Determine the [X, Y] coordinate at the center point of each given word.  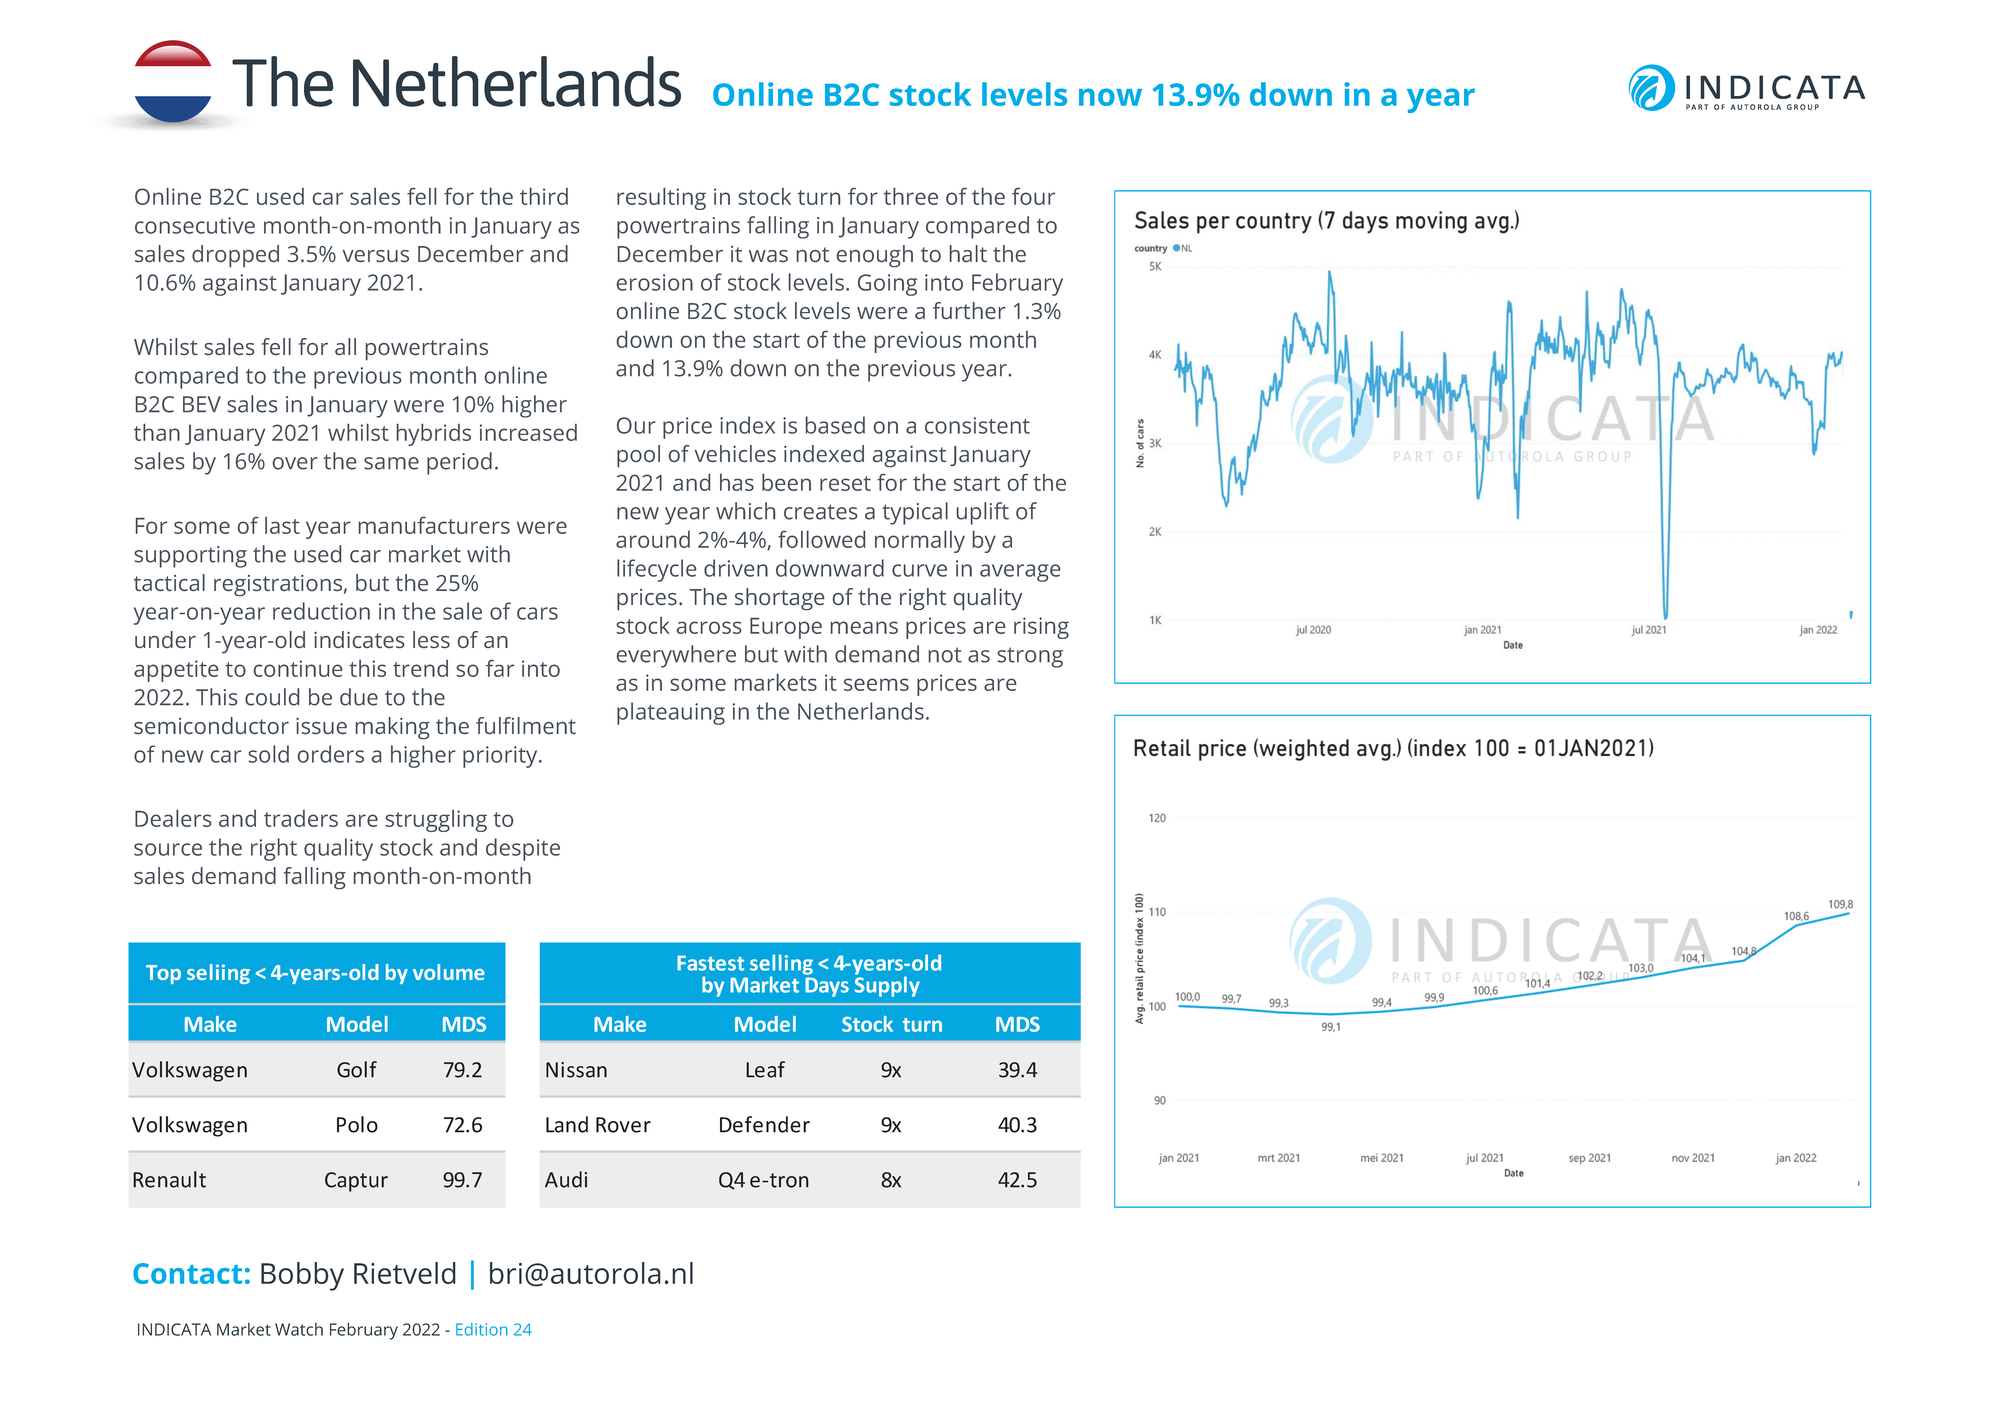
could [272, 697]
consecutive [195, 225]
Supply [887, 985]
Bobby [302, 1276]
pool [638, 456]
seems [876, 684]
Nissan [576, 1070]
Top [163, 974]
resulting [661, 198]
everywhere [676, 656]
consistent [977, 425]
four [1033, 196]
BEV [202, 404]
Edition [482, 1329]
